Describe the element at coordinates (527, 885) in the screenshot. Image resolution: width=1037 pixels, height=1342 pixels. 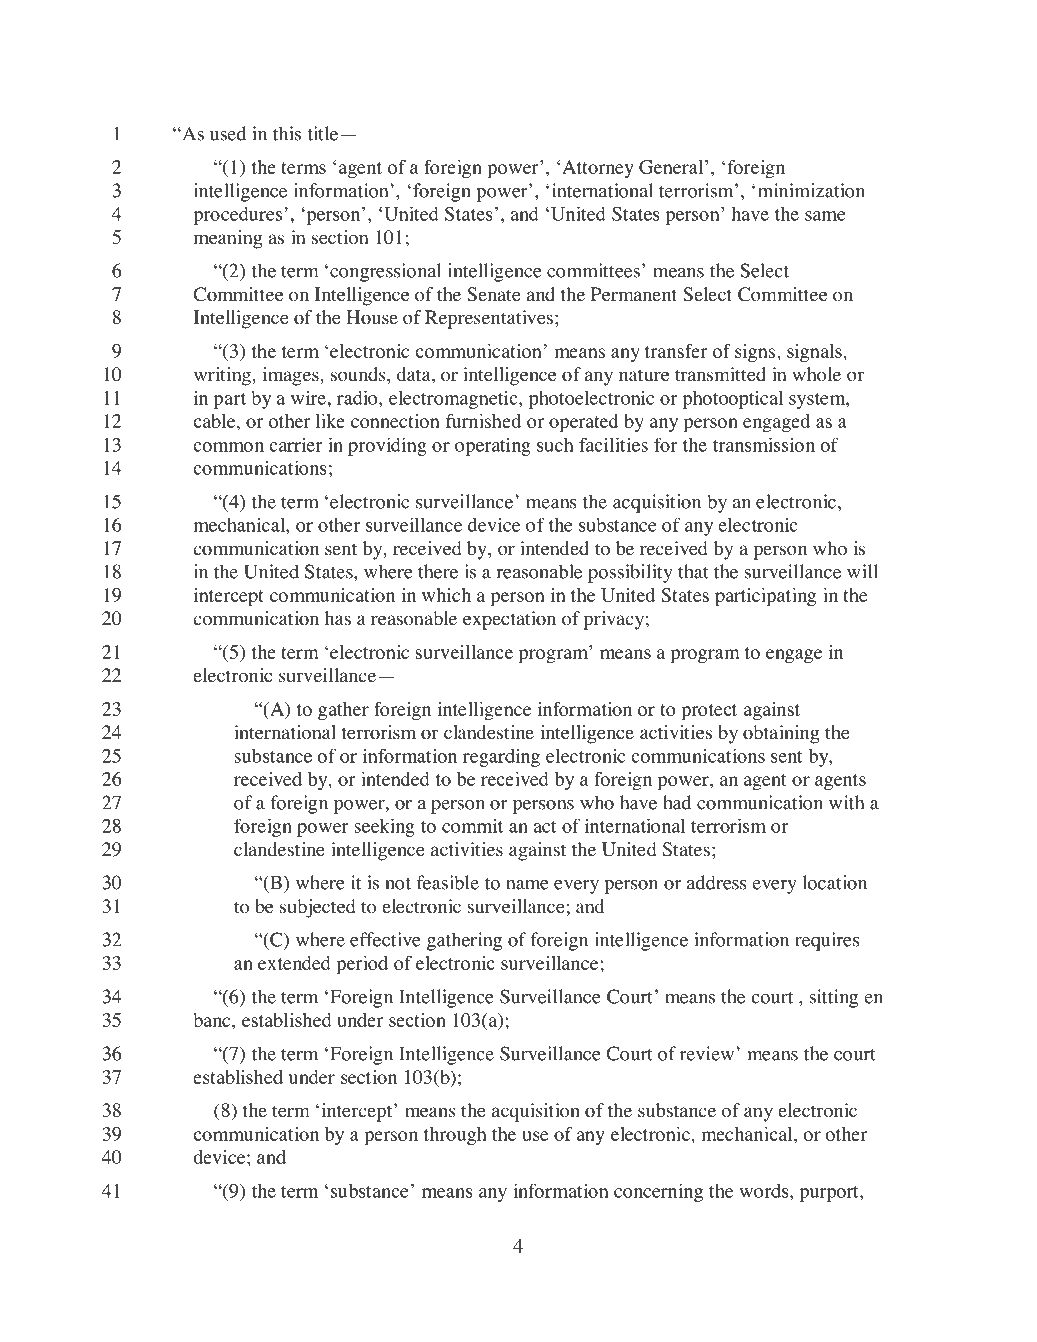
I see `name` at that location.
